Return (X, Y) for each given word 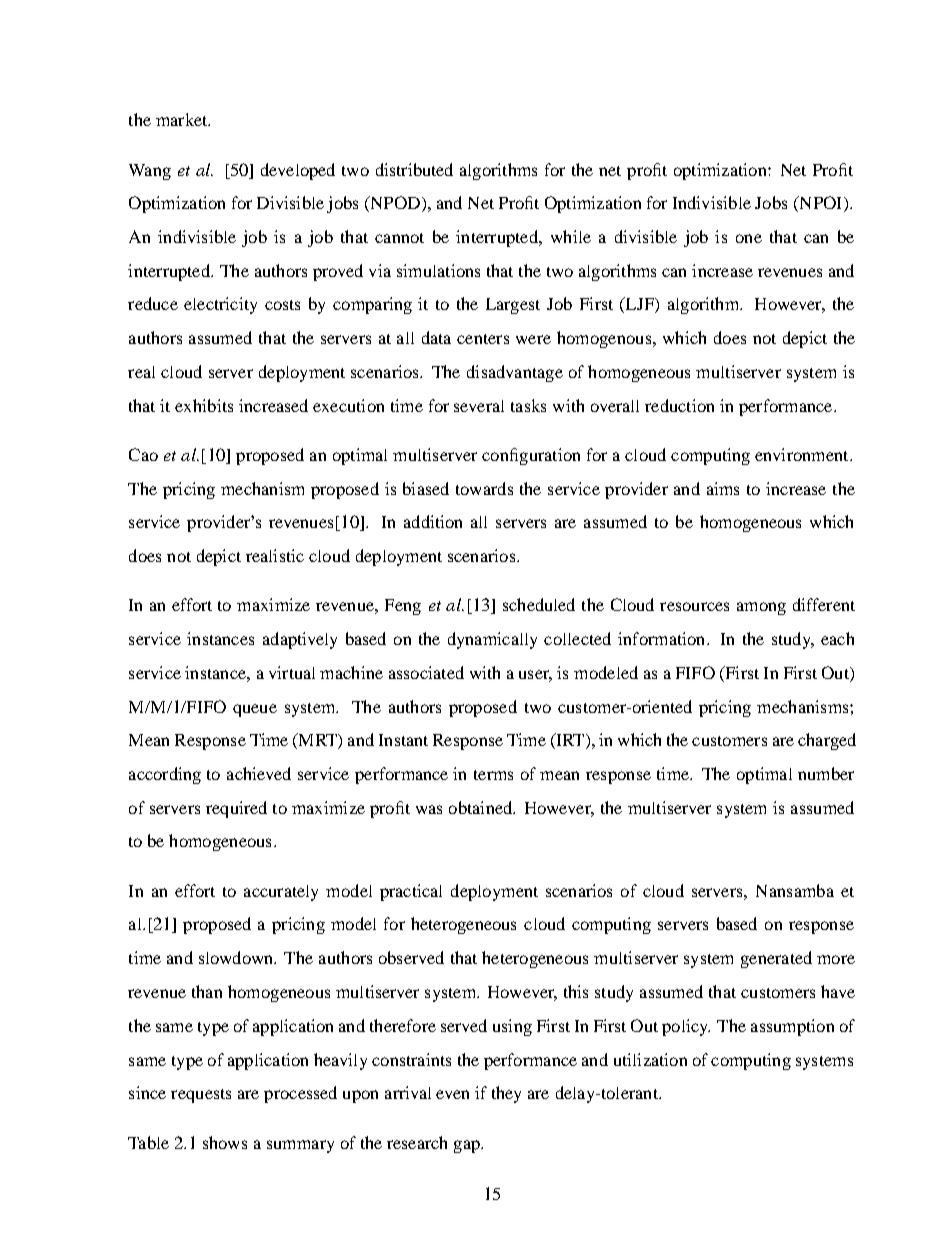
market (183, 119)
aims (723, 488)
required (236, 809)
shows (225, 1142)
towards (484, 488)
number (826, 773)
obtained (482, 807)
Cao (143, 454)
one (749, 238)
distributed (414, 169)
